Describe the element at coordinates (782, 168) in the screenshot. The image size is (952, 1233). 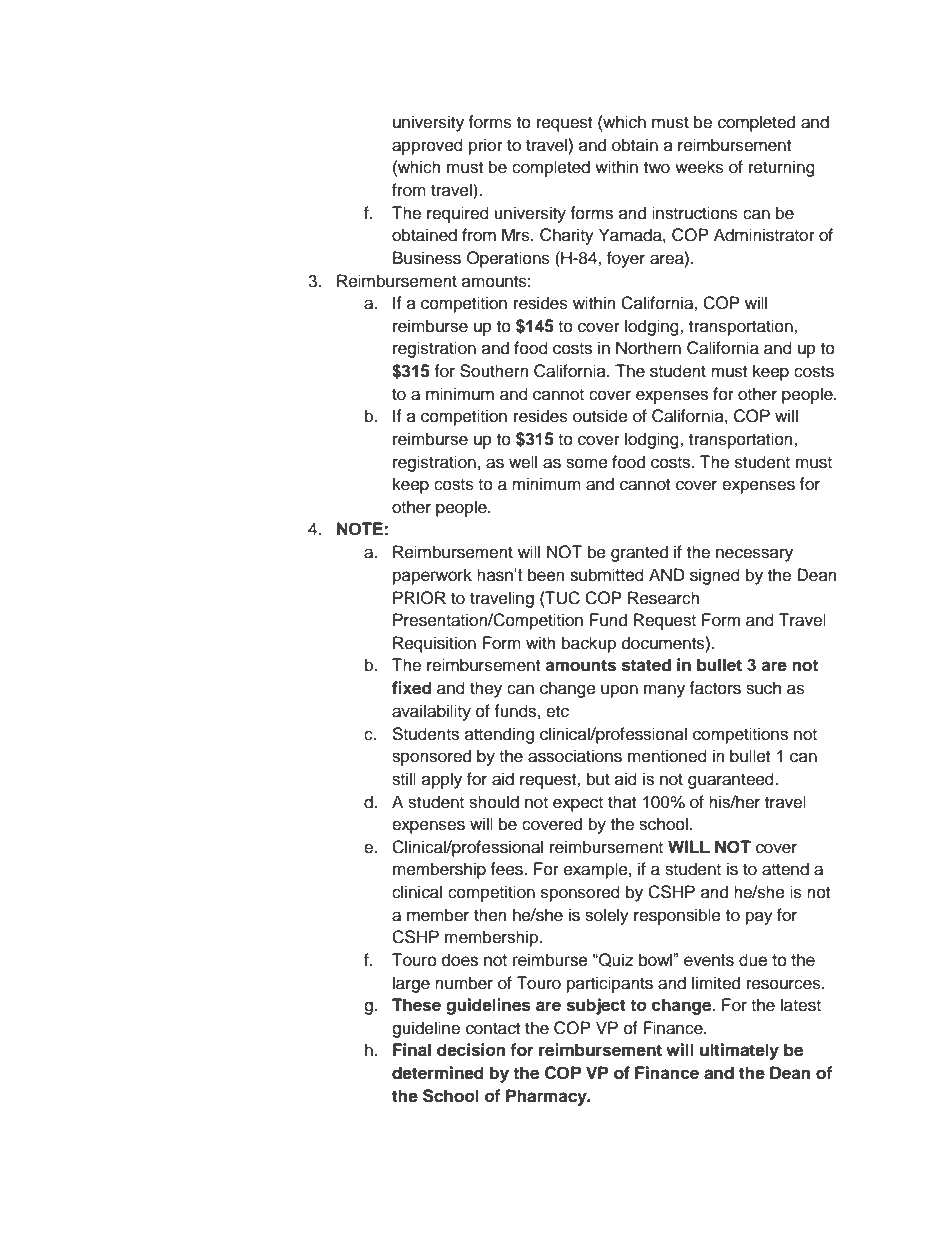
I see `returning` at that location.
